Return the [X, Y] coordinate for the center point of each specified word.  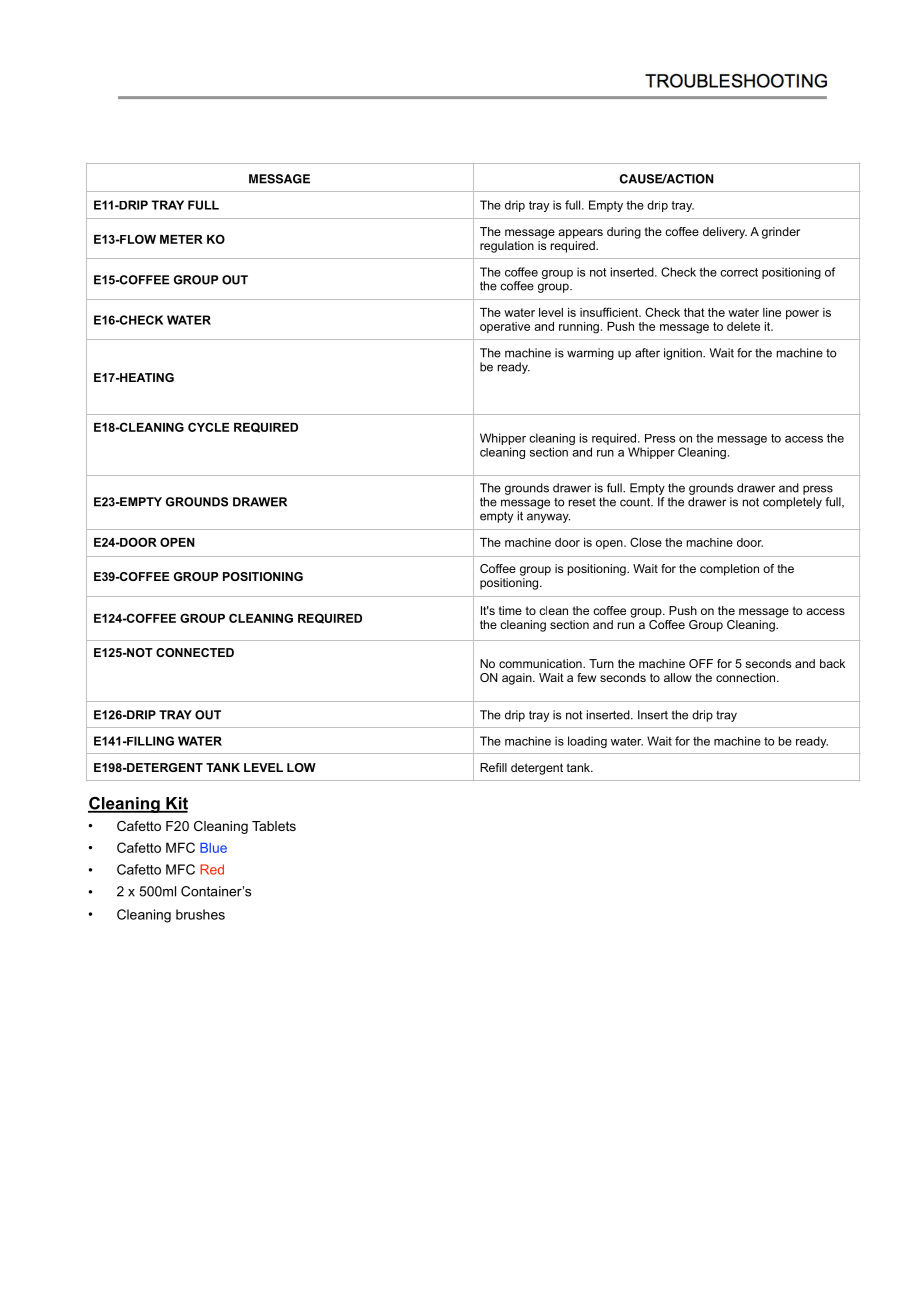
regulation [507, 247]
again [518, 679]
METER [181, 239]
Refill [493, 767]
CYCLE [208, 427]
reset [582, 502]
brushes [200, 914]
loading [587, 742]
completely [792, 503]
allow [678, 677]
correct [739, 272]
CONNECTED [195, 652]
